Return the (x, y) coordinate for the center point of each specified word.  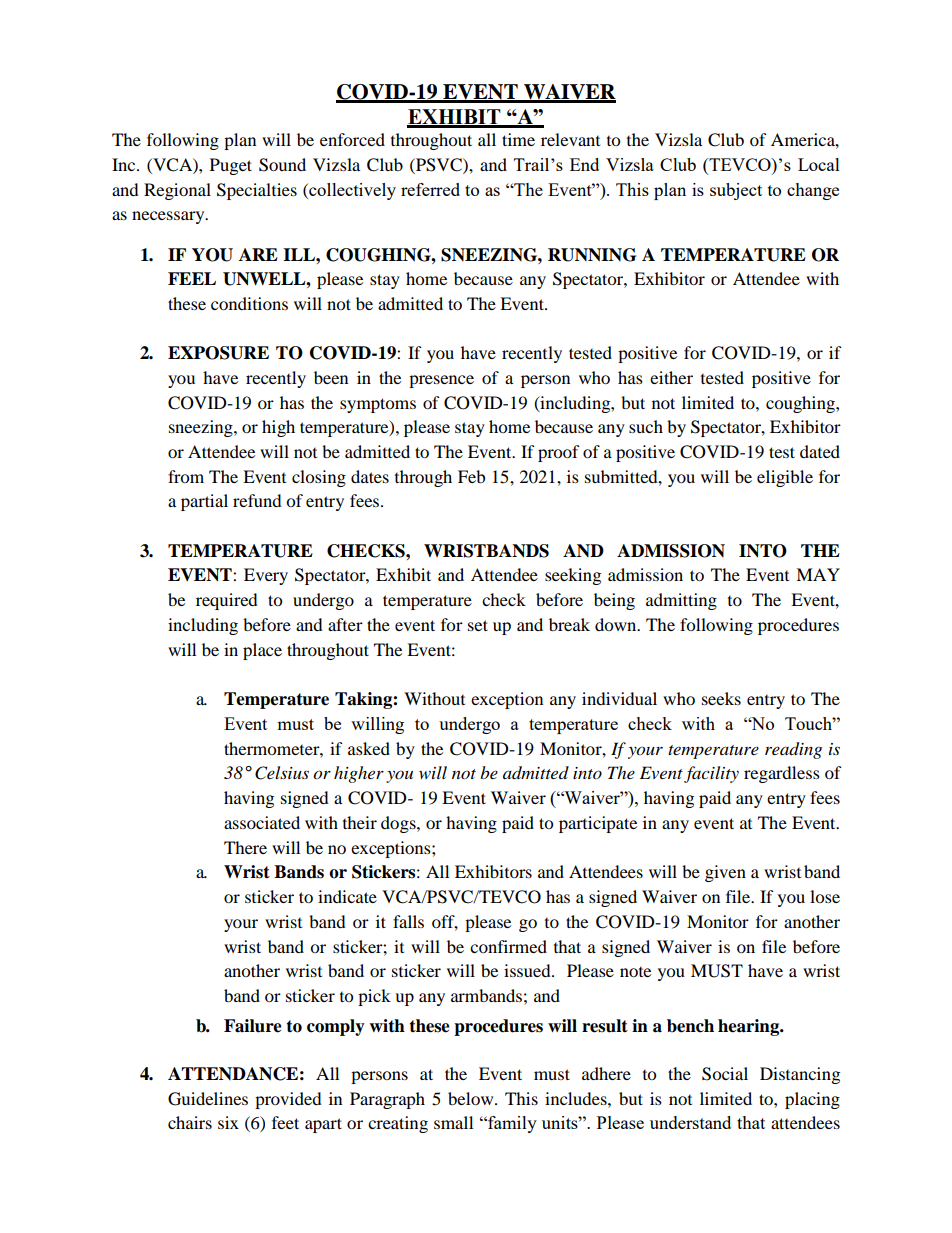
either (671, 377)
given (725, 873)
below (472, 1098)
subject (736, 191)
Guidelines (208, 1099)
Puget (231, 166)
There (245, 847)
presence (441, 381)
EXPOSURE (218, 353)
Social (725, 1074)
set (478, 625)
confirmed (508, 946)
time (518, 139)
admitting (681, 601)
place (262, 651)
